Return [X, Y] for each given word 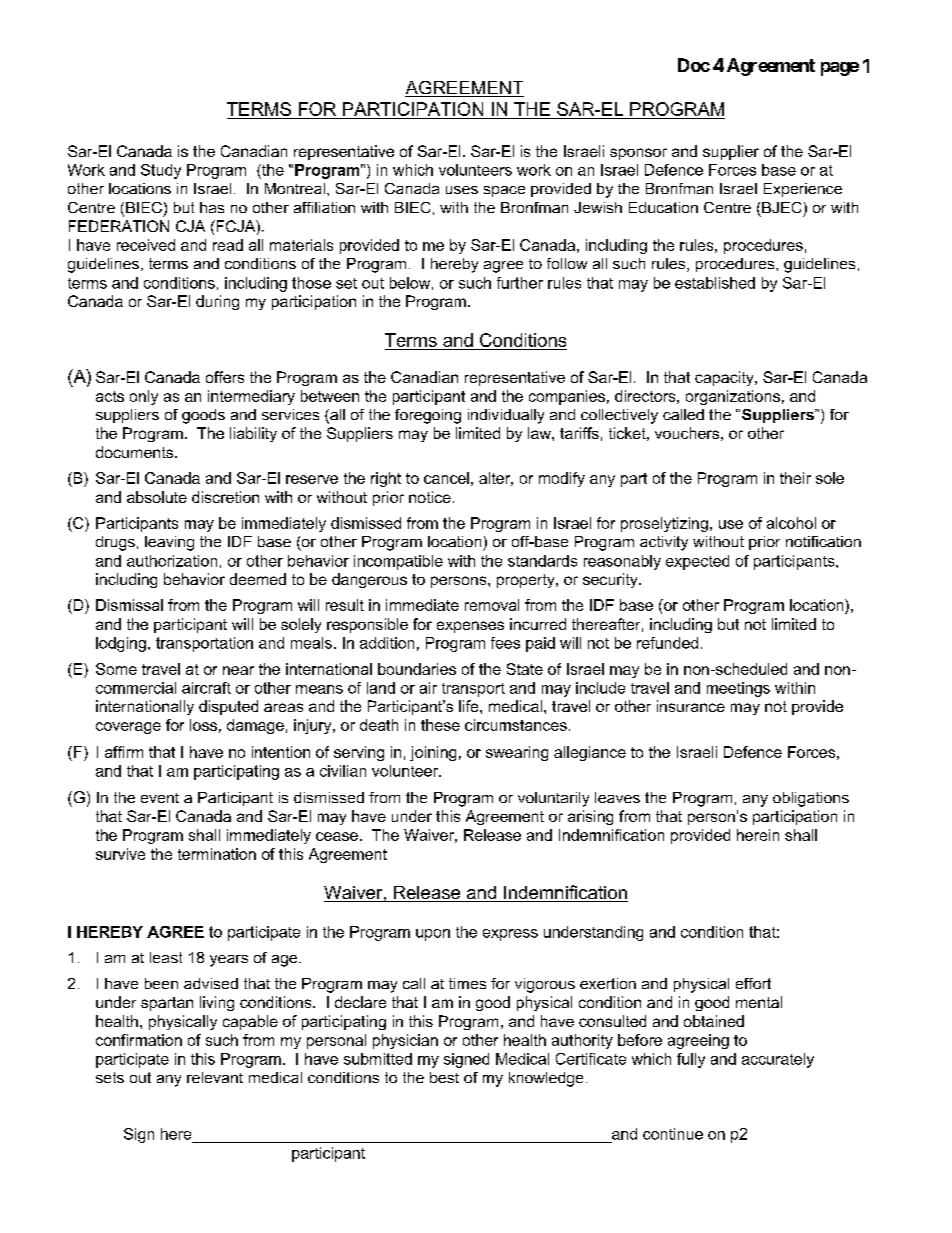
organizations [733, 397]
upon [433, 935]
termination [217, 854]
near [238, 670]
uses [462, 190]
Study [161, 171]
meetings [738, 689]
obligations [811, 799]
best [444, 1077]
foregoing [428, 416]
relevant [215, 1077]
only [144, 397]
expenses [470, 627]
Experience [803, 190]
